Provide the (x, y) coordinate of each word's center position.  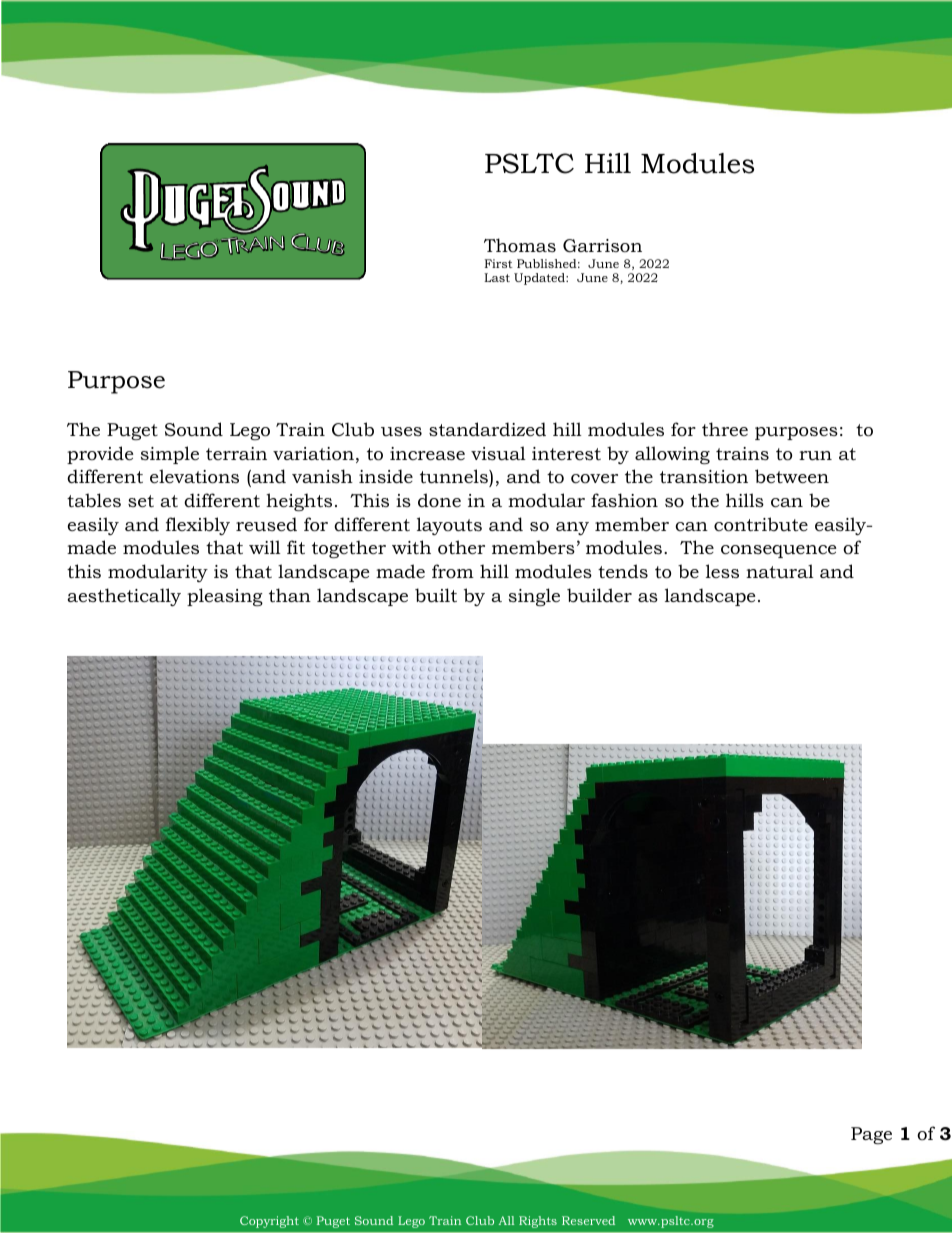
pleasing (225, 597)
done (439, 500)
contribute (761, 524)
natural (780, 571)
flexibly (198, 526)
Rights (538, 1222)
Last (497, 277)
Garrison (602, 246)
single (534, 597)
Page (871, 1135)
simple (170, 455)
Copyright (269, 1222)
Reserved (588, 1220)
